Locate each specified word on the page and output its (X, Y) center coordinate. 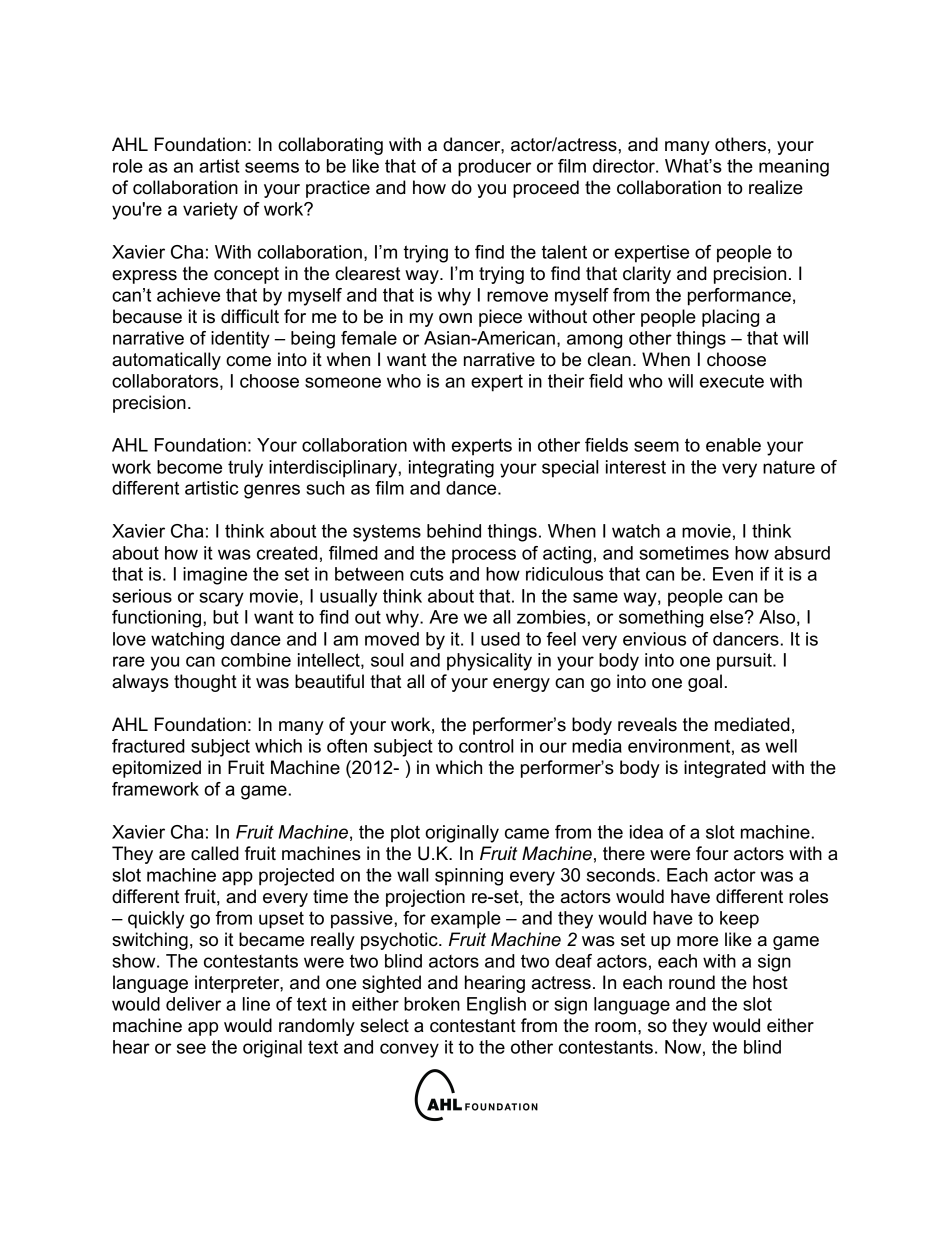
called (215, 853)
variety (210, 211)
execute (732, 381)
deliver (193, 1004)
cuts (427, 574)
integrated (725, 769)
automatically (166, 361)
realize (776, 187)
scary (221, 599)
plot (405, 834)
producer (494, 168)
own (455, 318)
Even (733, 574)
